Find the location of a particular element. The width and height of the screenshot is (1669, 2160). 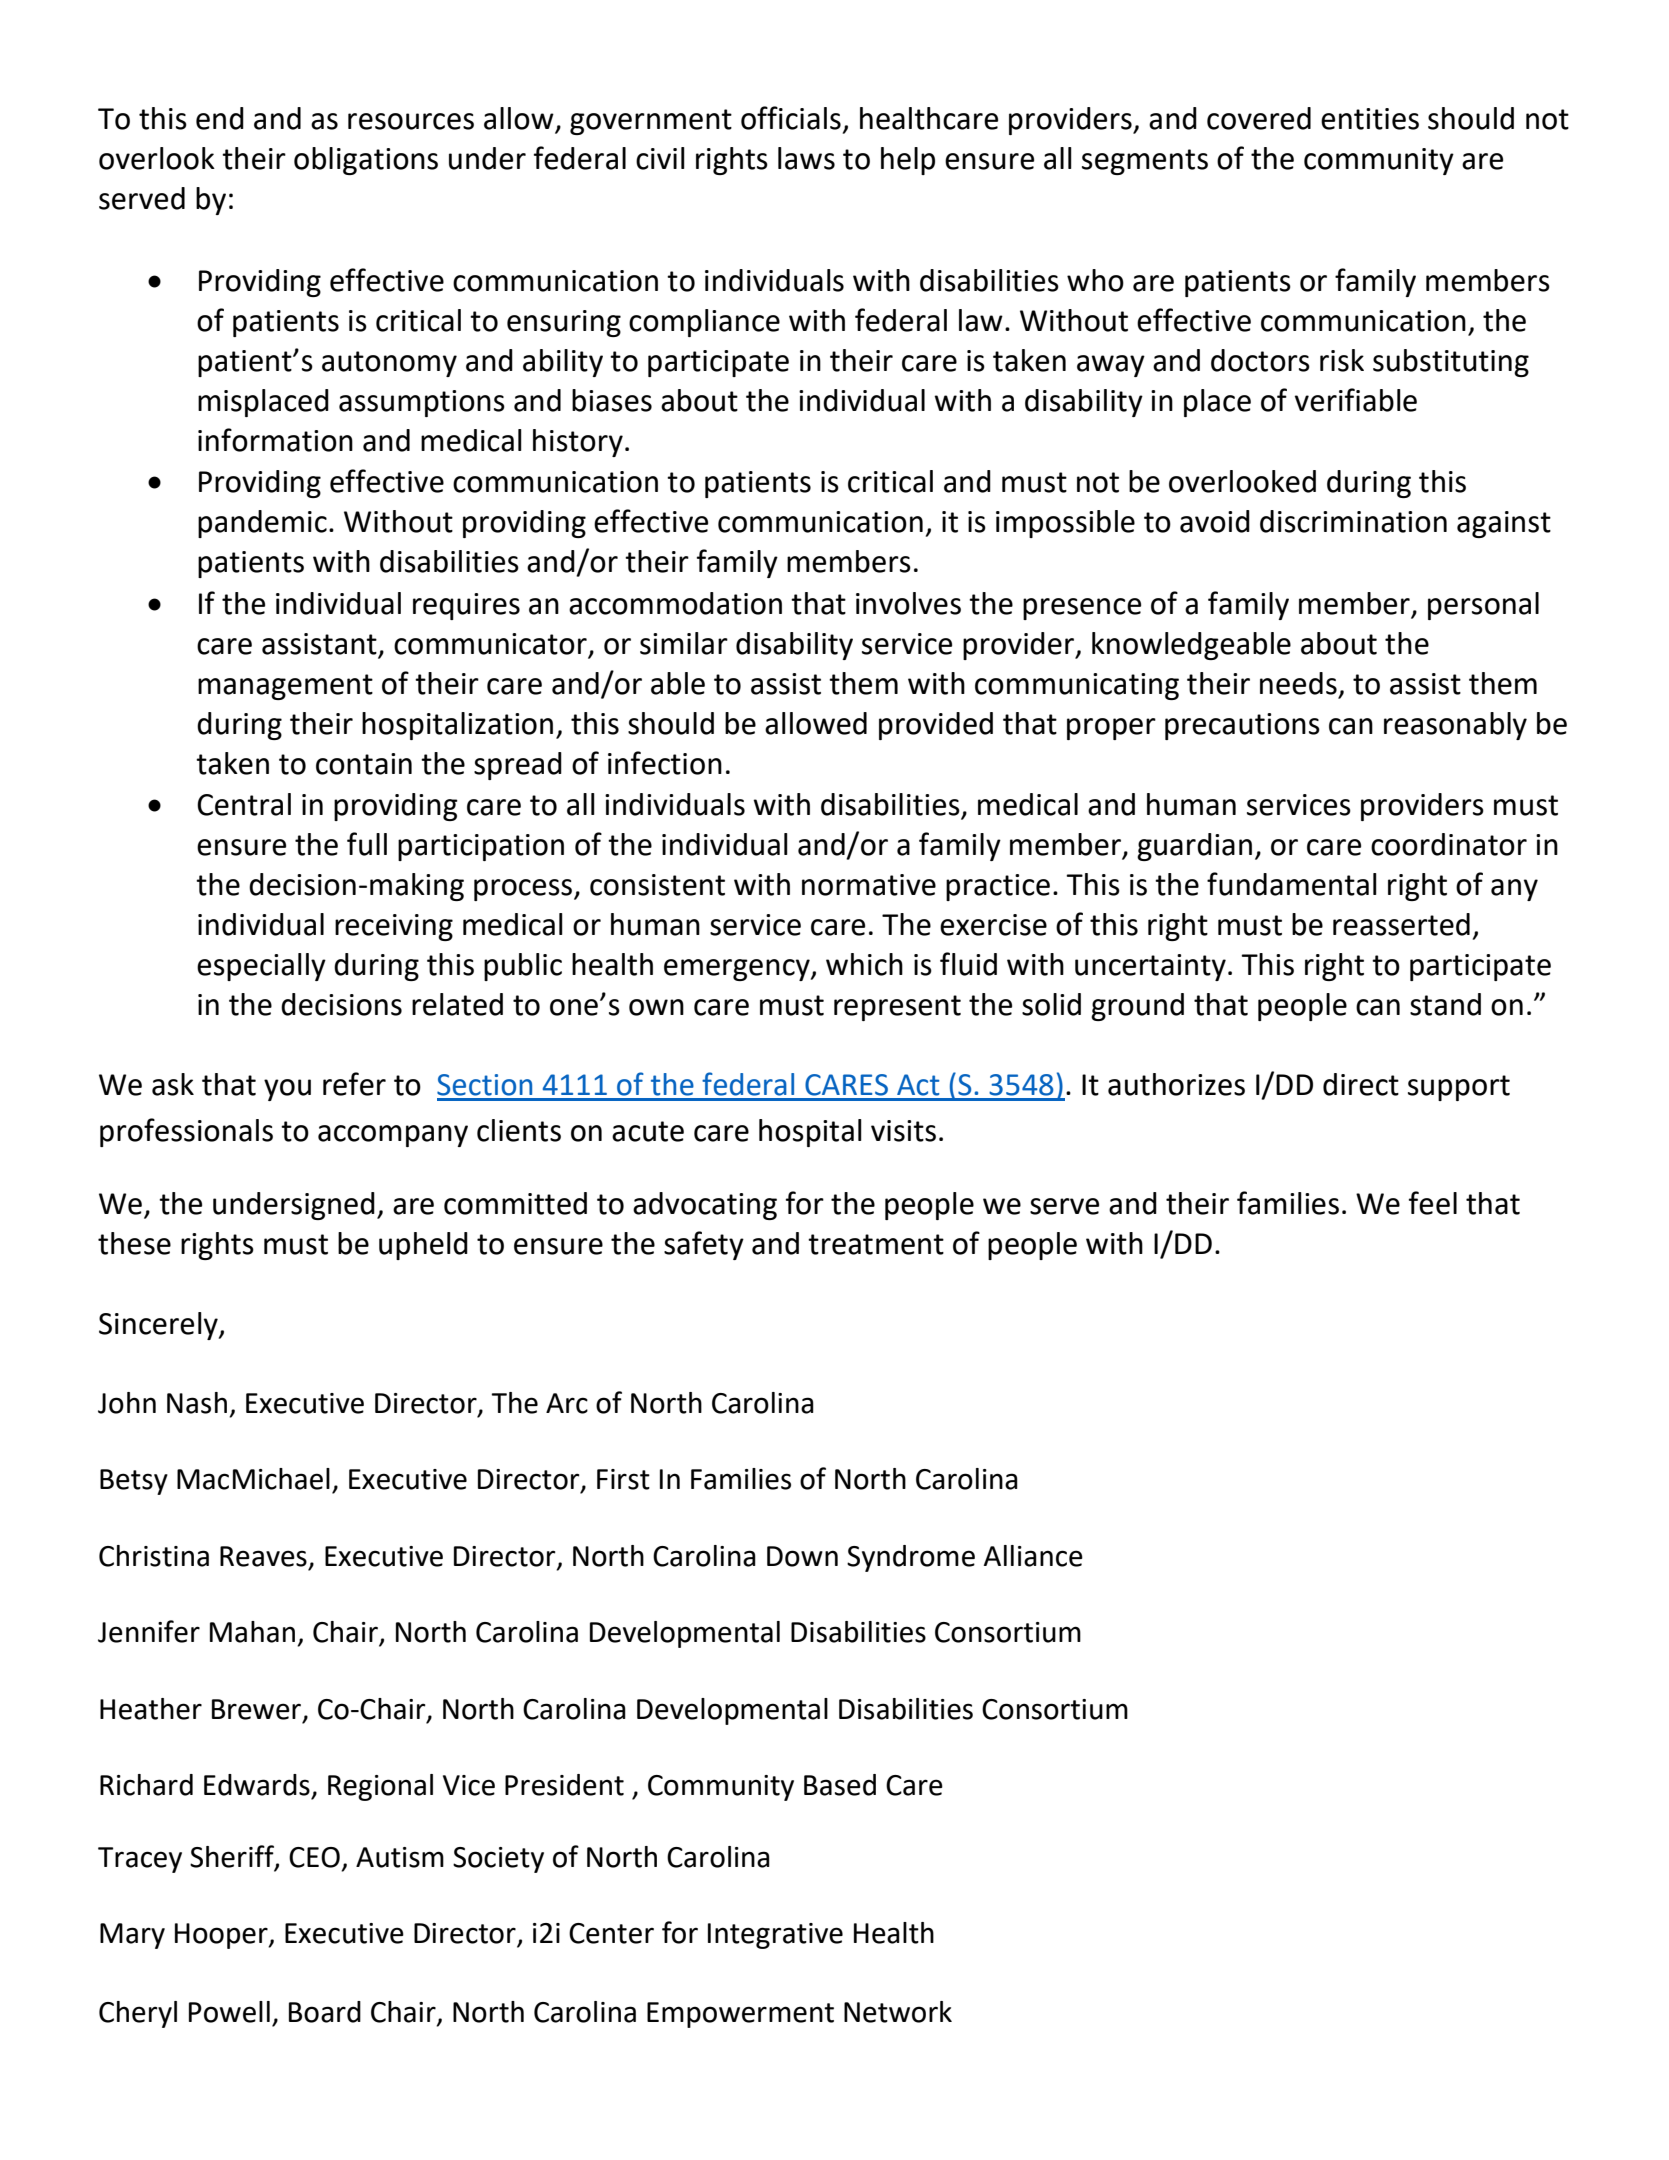

laws is located at coordinates (806, 158).
